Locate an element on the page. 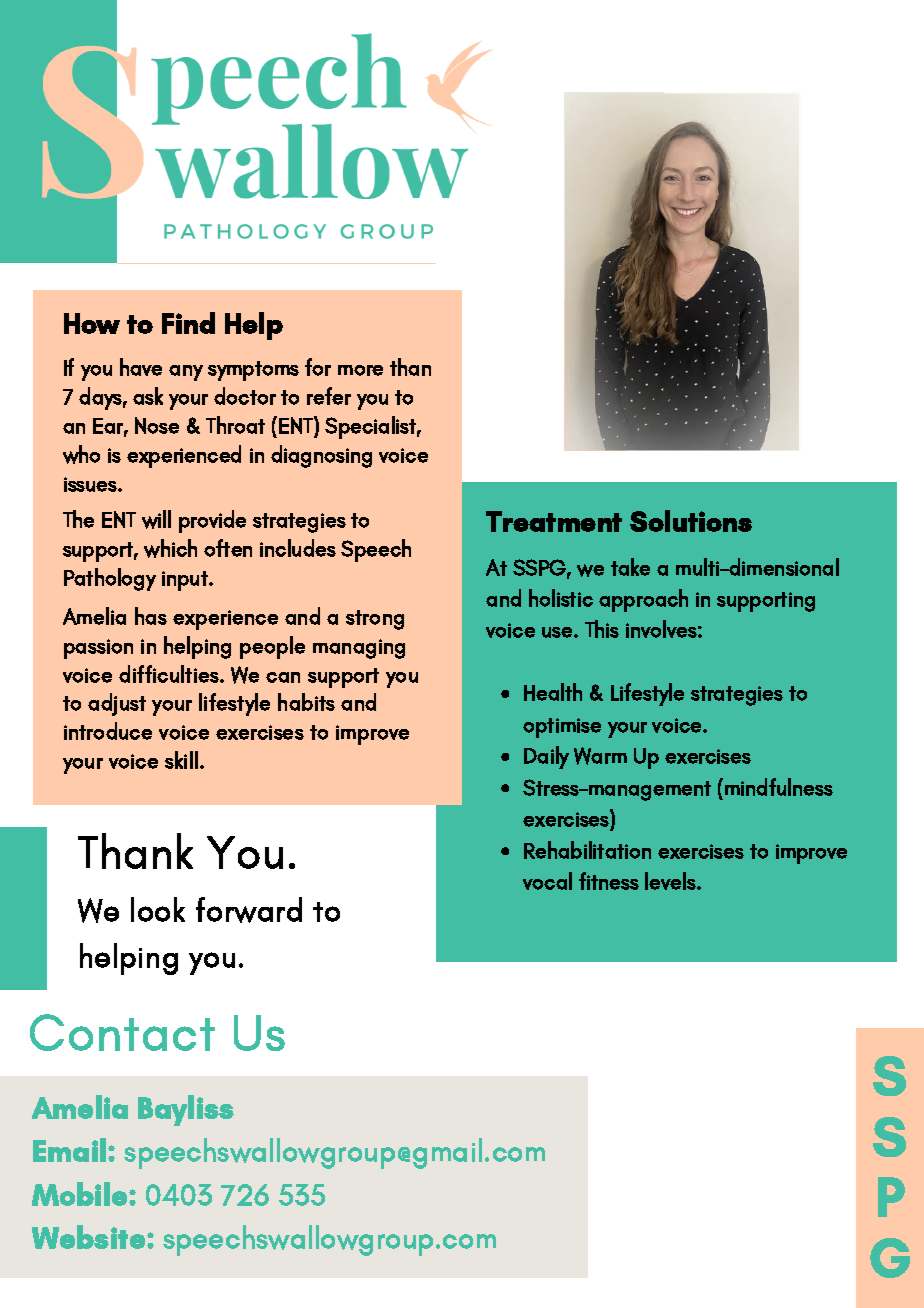 This document has width=924, height=1308. vocal is located at coordinates (547, 881).
